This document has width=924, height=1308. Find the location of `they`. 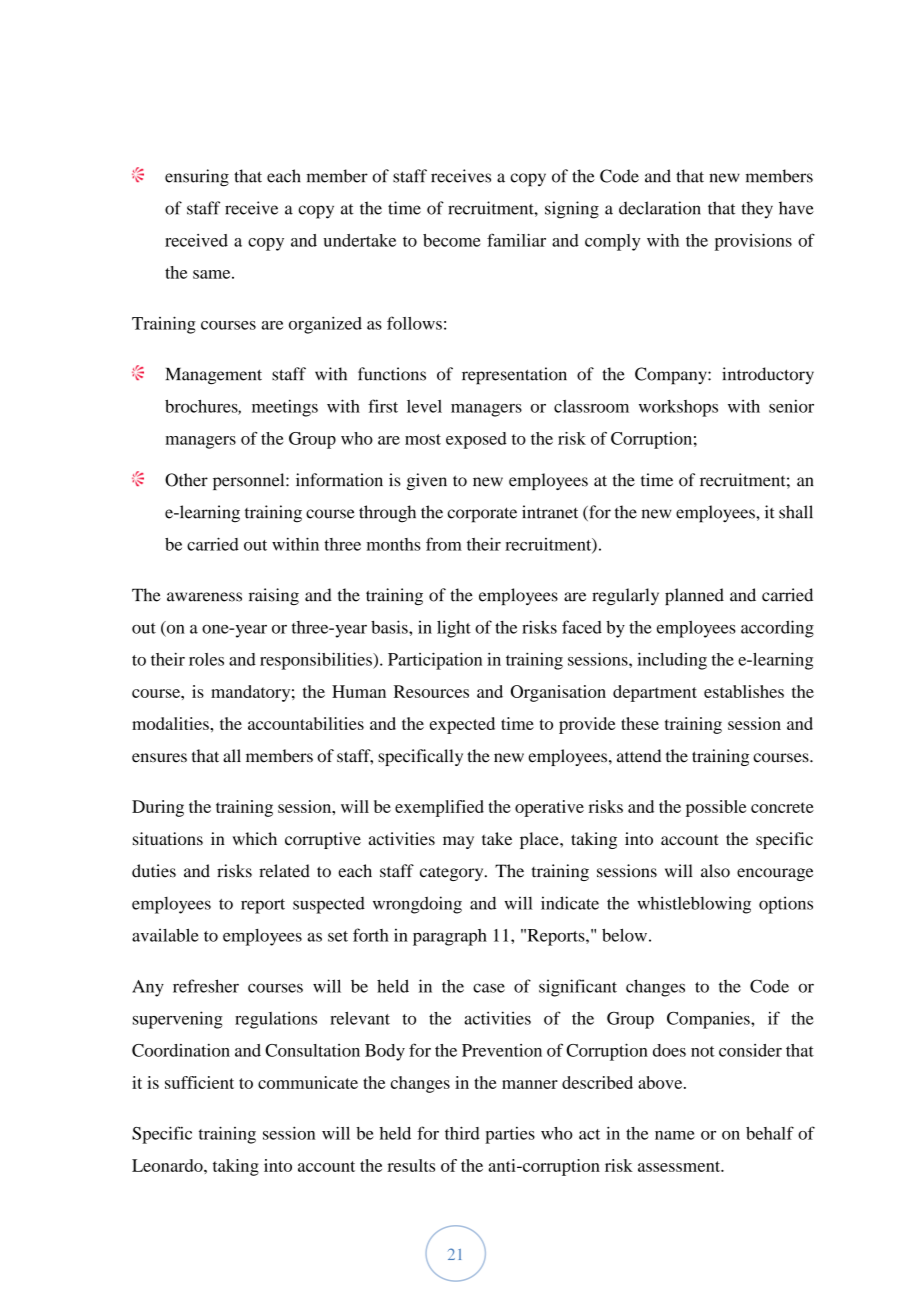

they is located at coordinates (757, 210).
